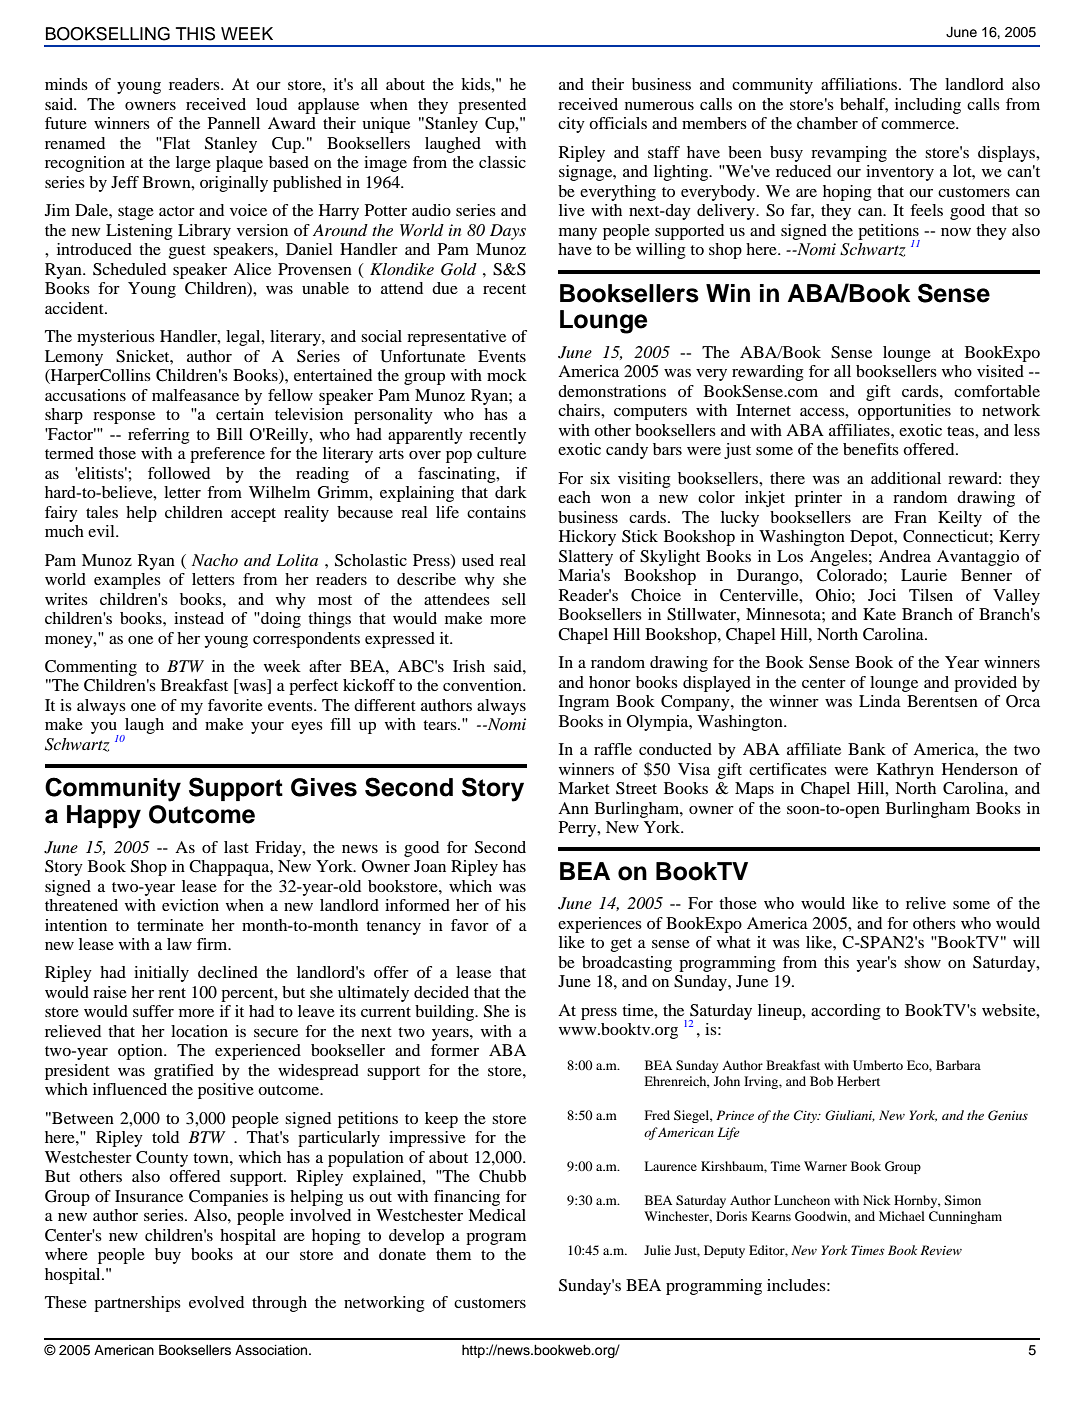 This document has width=1085, height=1404. Describe the element at coordinates (928, 106) in the document. I see `including` at that location.
